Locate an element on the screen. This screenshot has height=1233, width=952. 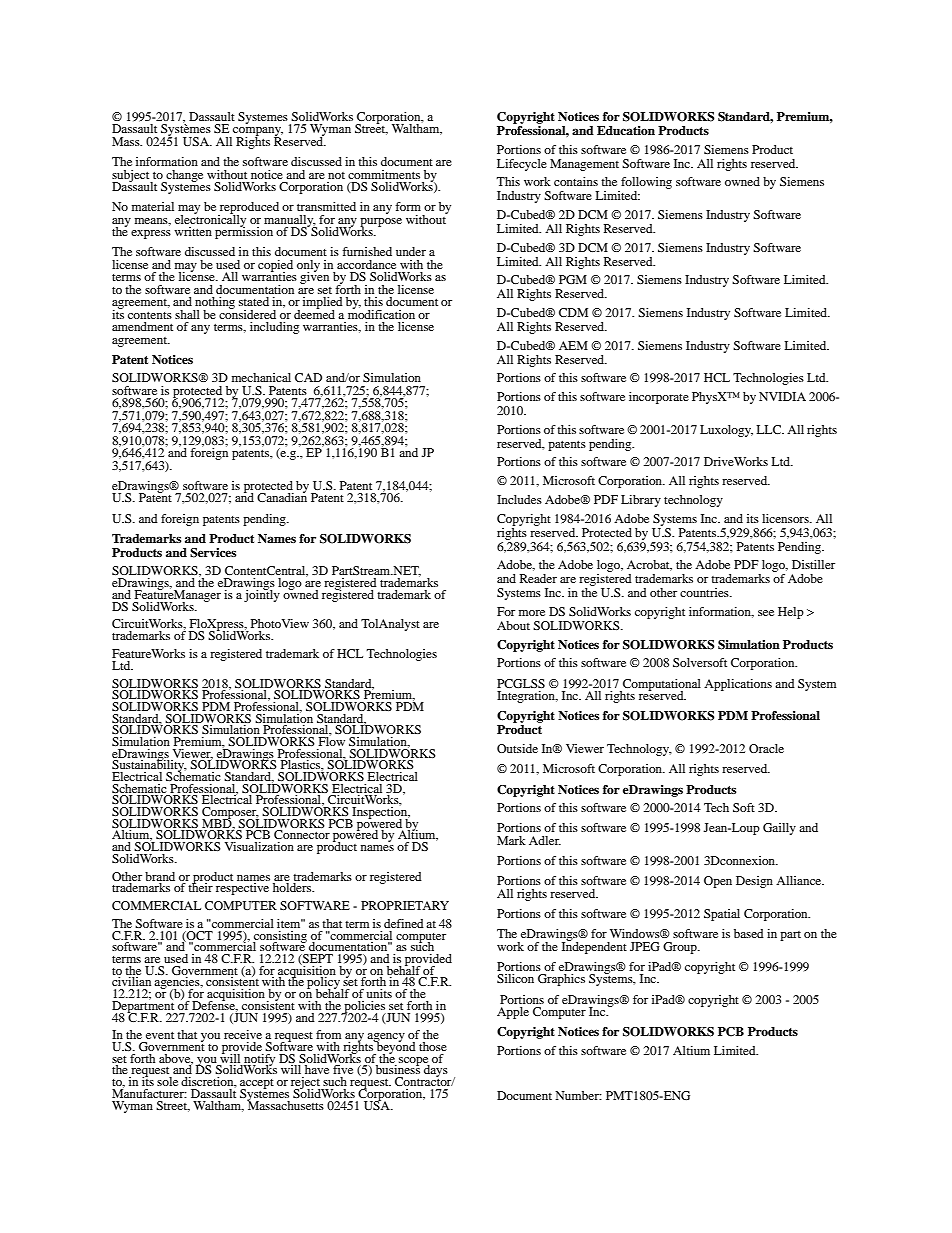
Lifecycle is located at coordinates (522, 165).
